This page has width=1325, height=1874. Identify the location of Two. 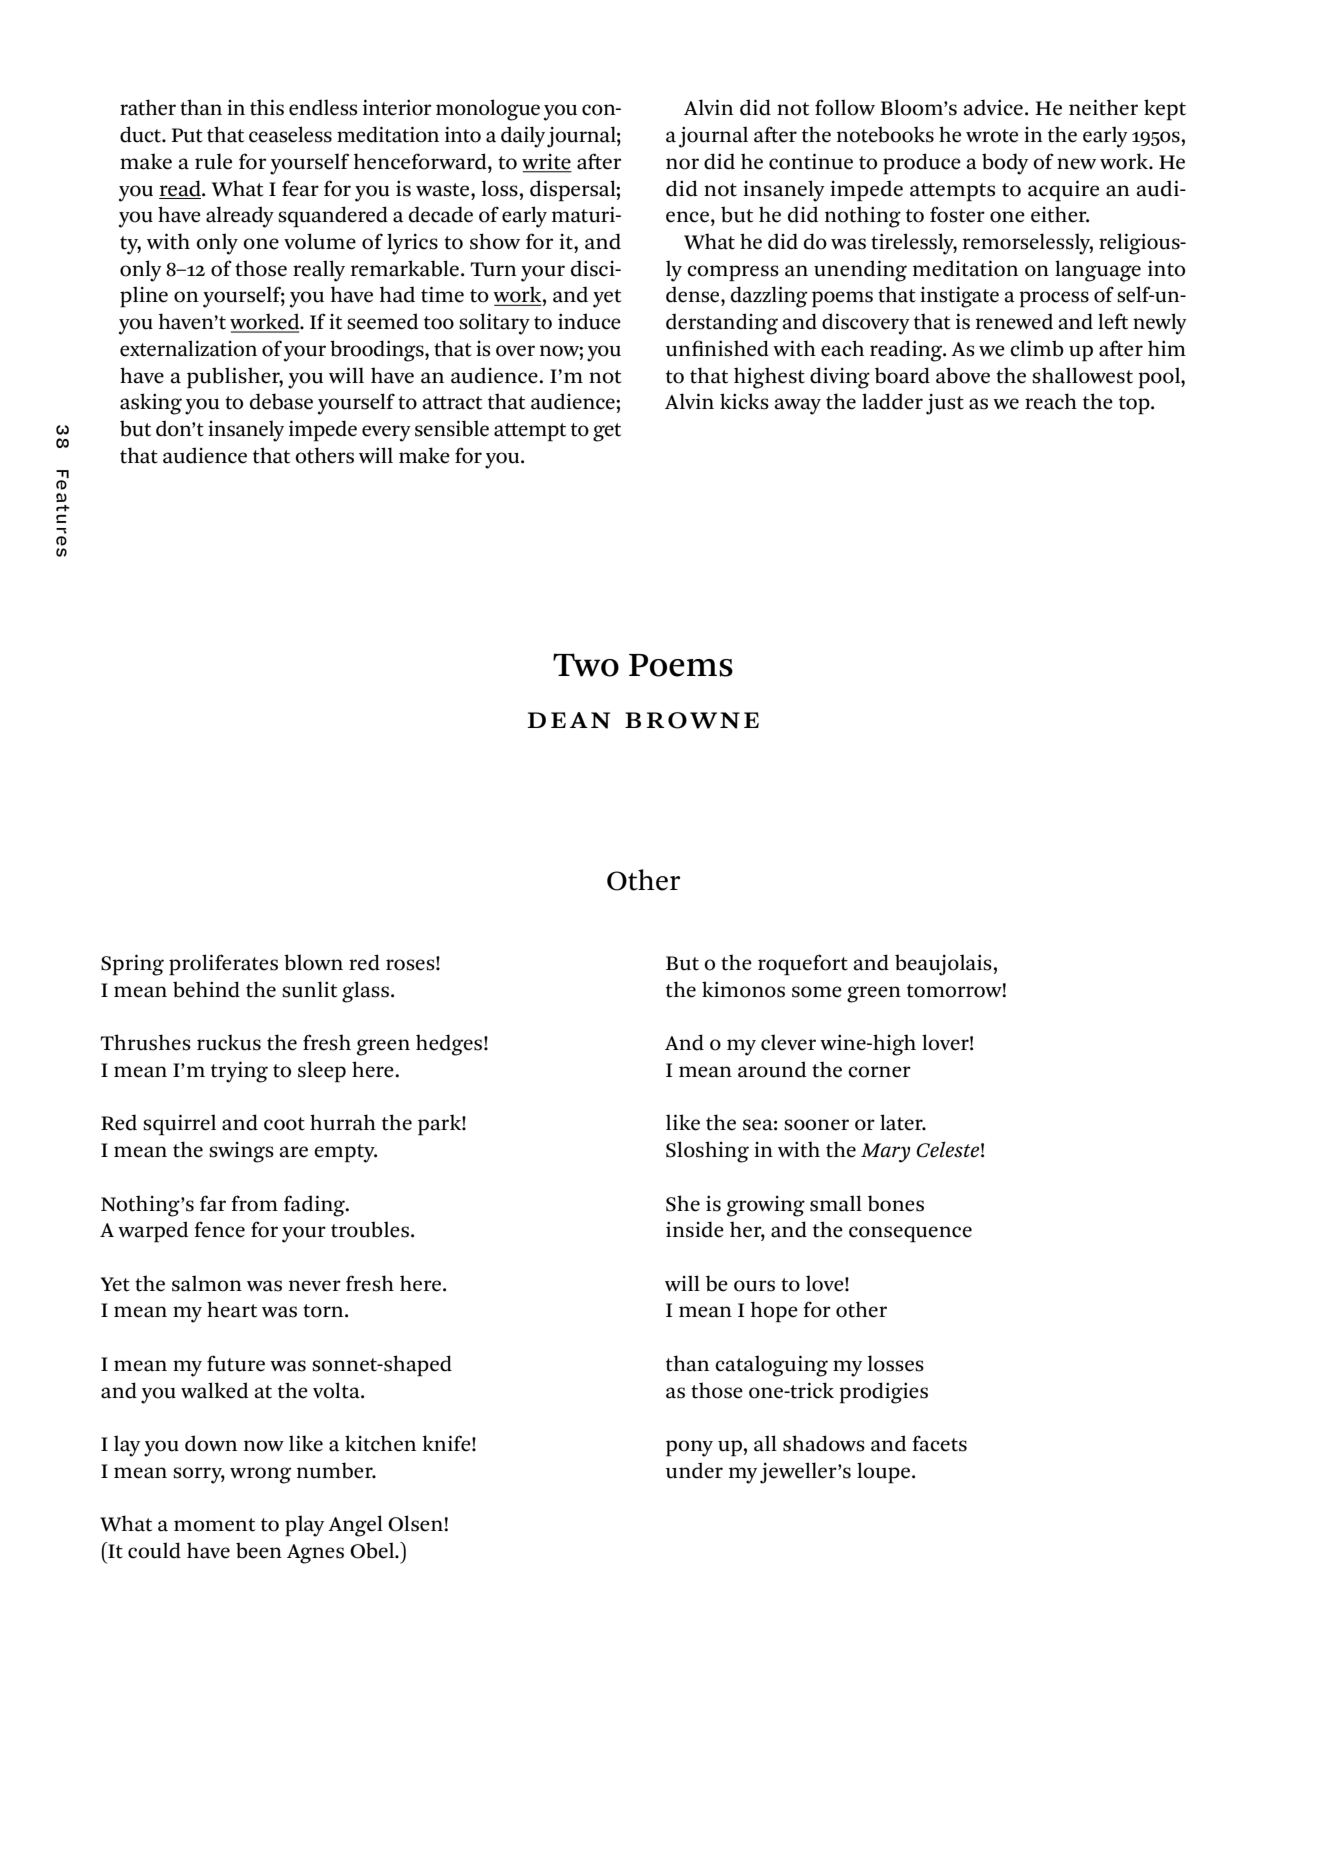
(586, 665).
